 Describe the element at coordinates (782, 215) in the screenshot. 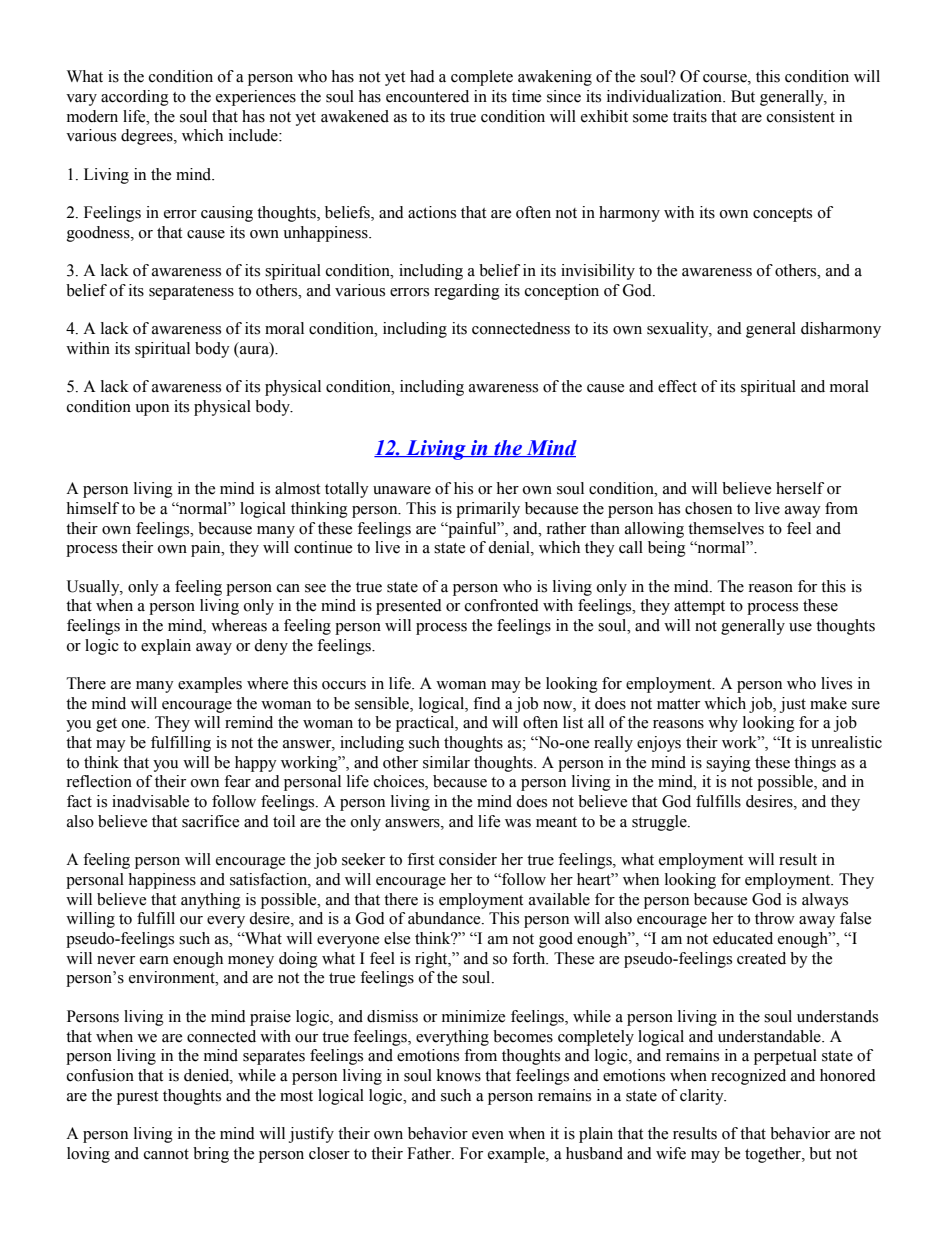

I see `concepts` at that location.
